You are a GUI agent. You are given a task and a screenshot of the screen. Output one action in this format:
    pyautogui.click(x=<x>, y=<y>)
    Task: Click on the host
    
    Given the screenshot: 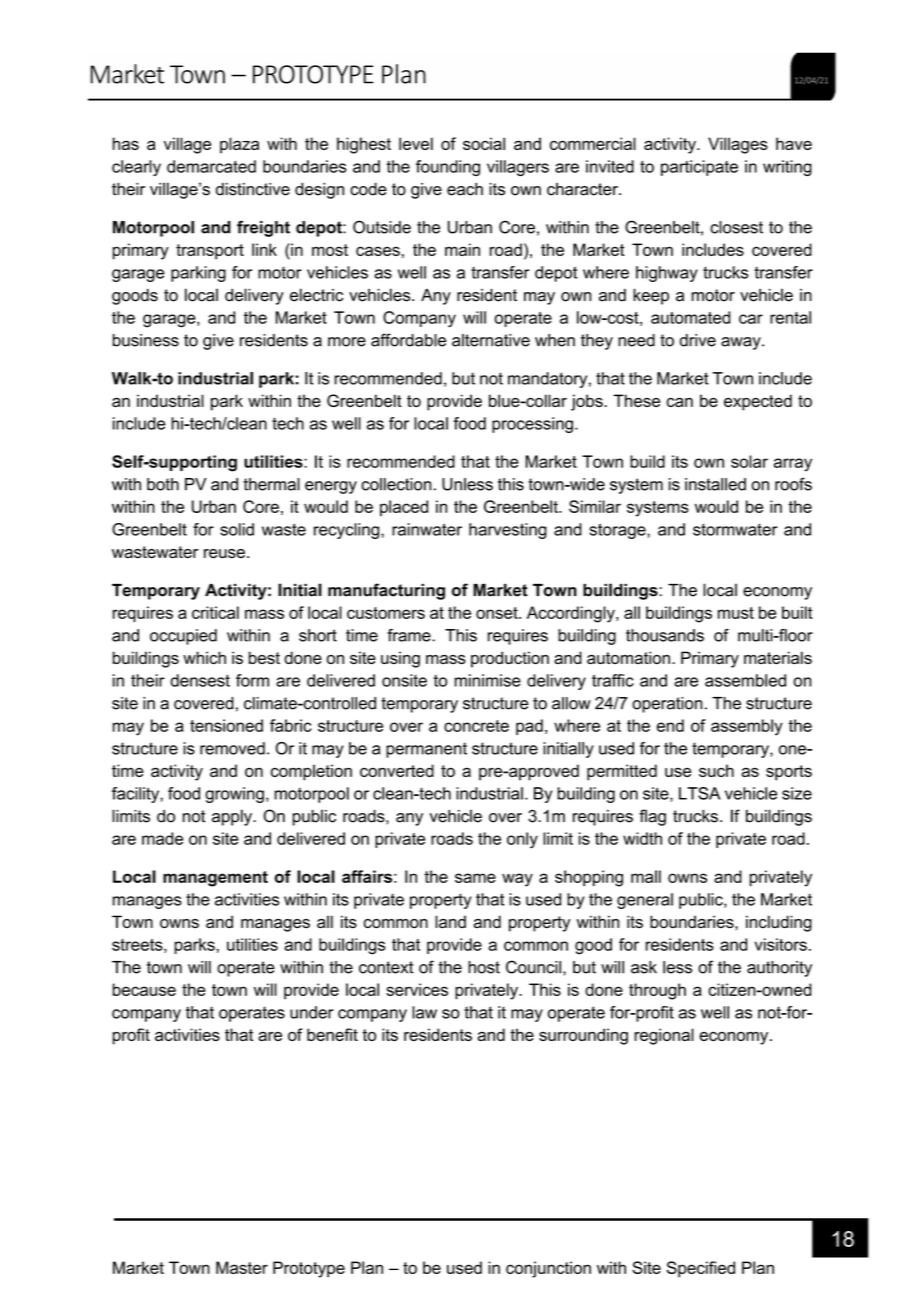 What is the action you would take?
    pyautogui.click(x=484, y=967)
